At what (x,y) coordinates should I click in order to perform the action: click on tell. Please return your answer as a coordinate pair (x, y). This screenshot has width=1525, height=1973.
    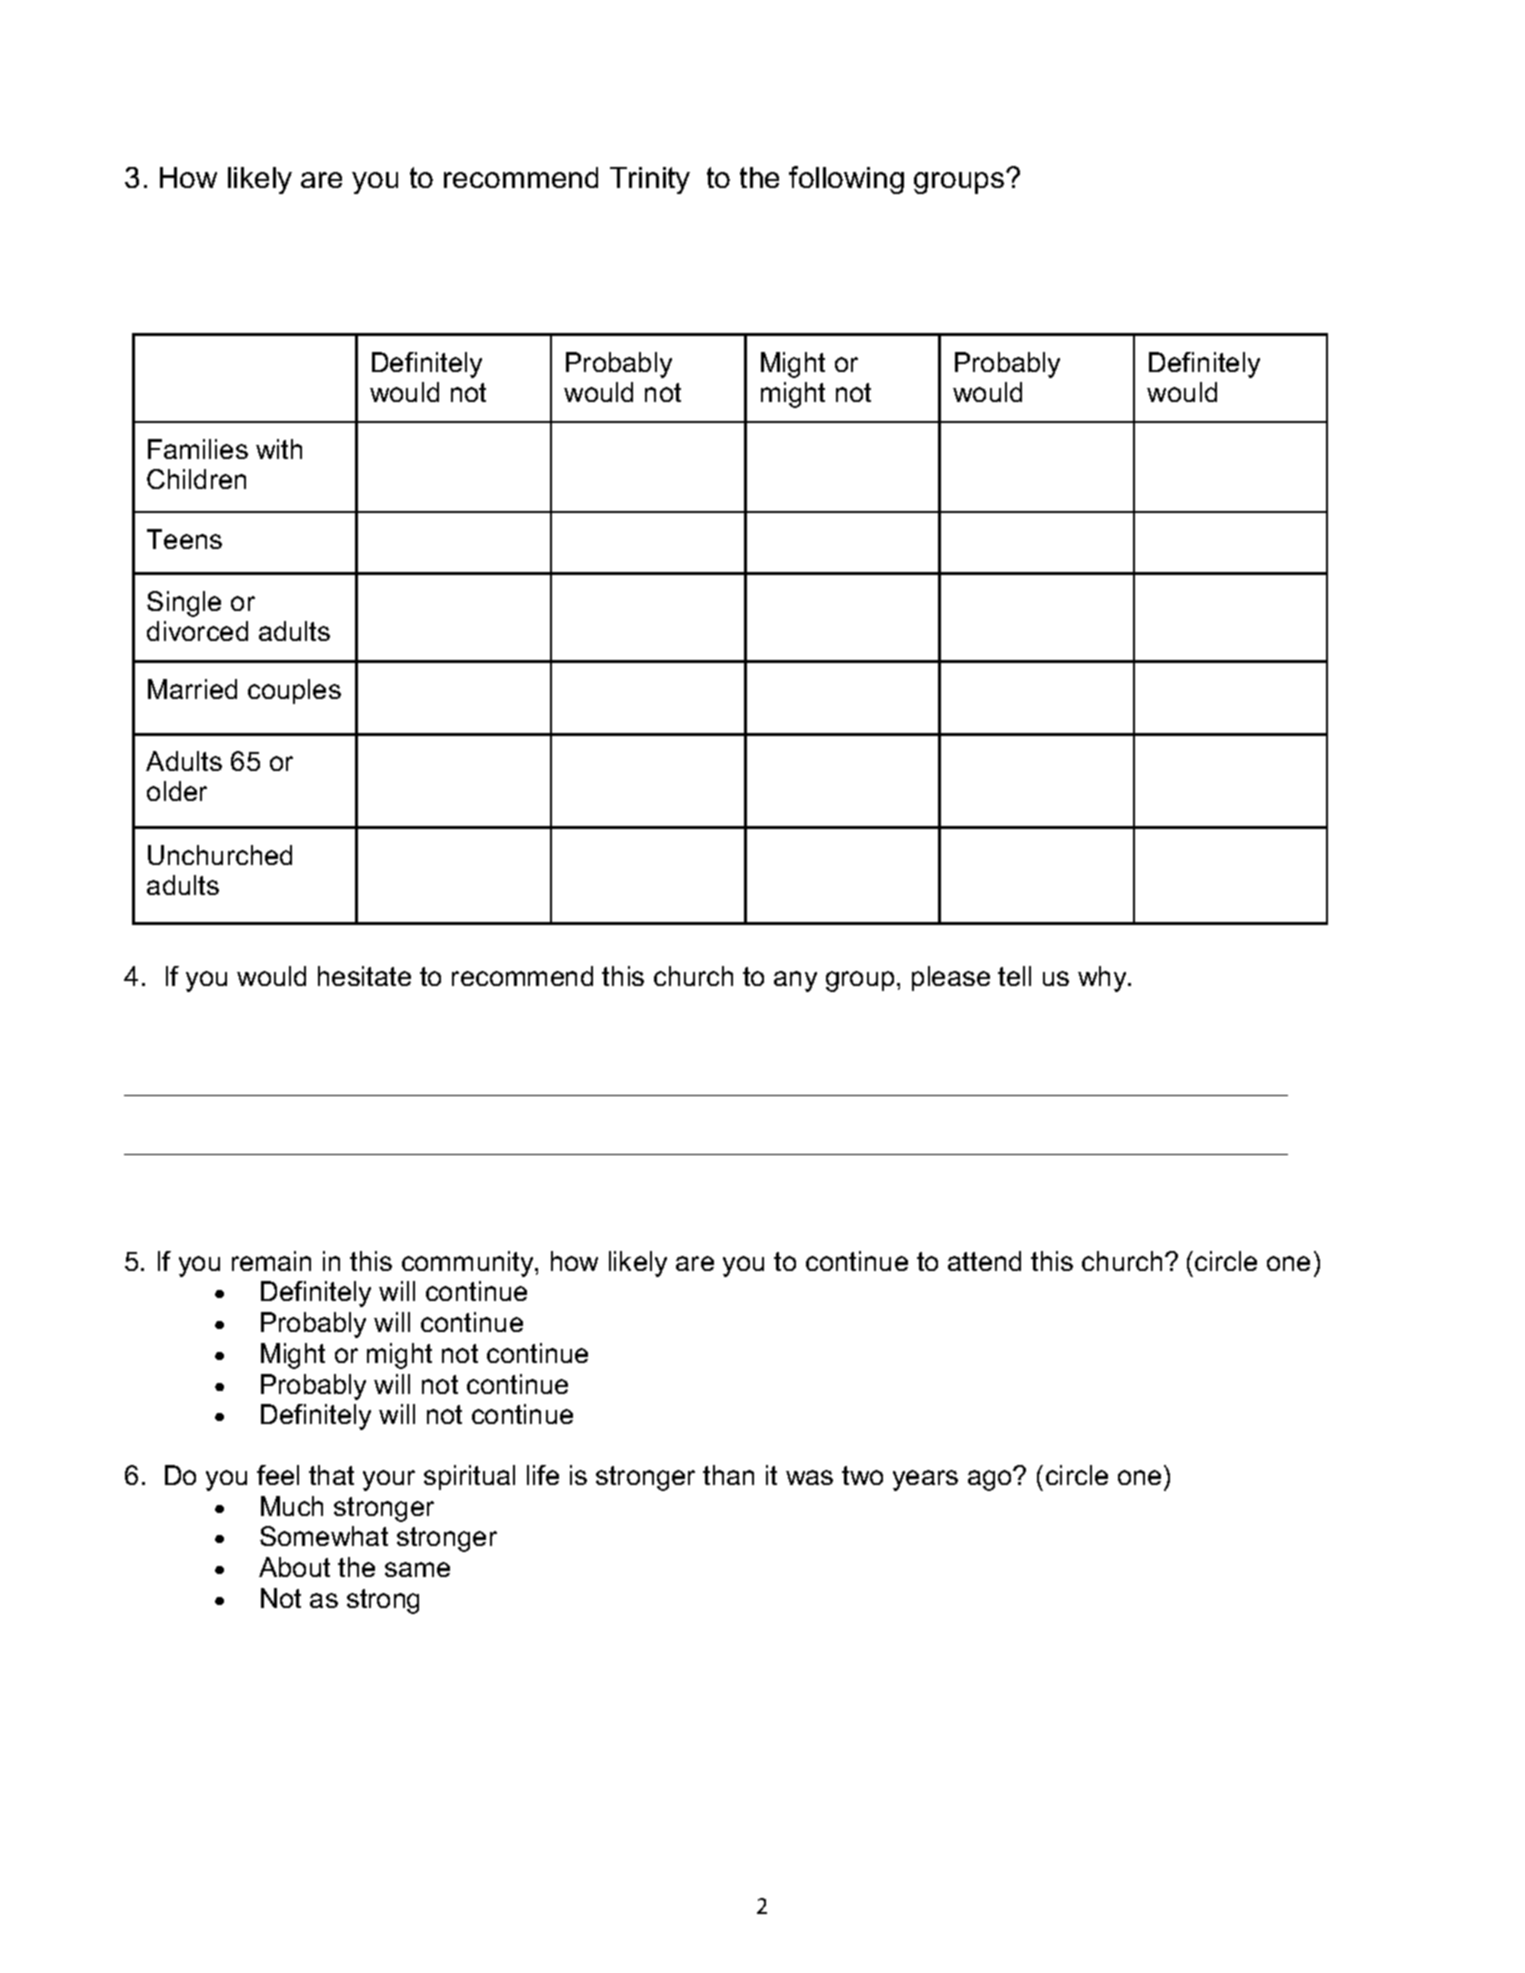
    Looking at the image, I should click on (1014, 976).
